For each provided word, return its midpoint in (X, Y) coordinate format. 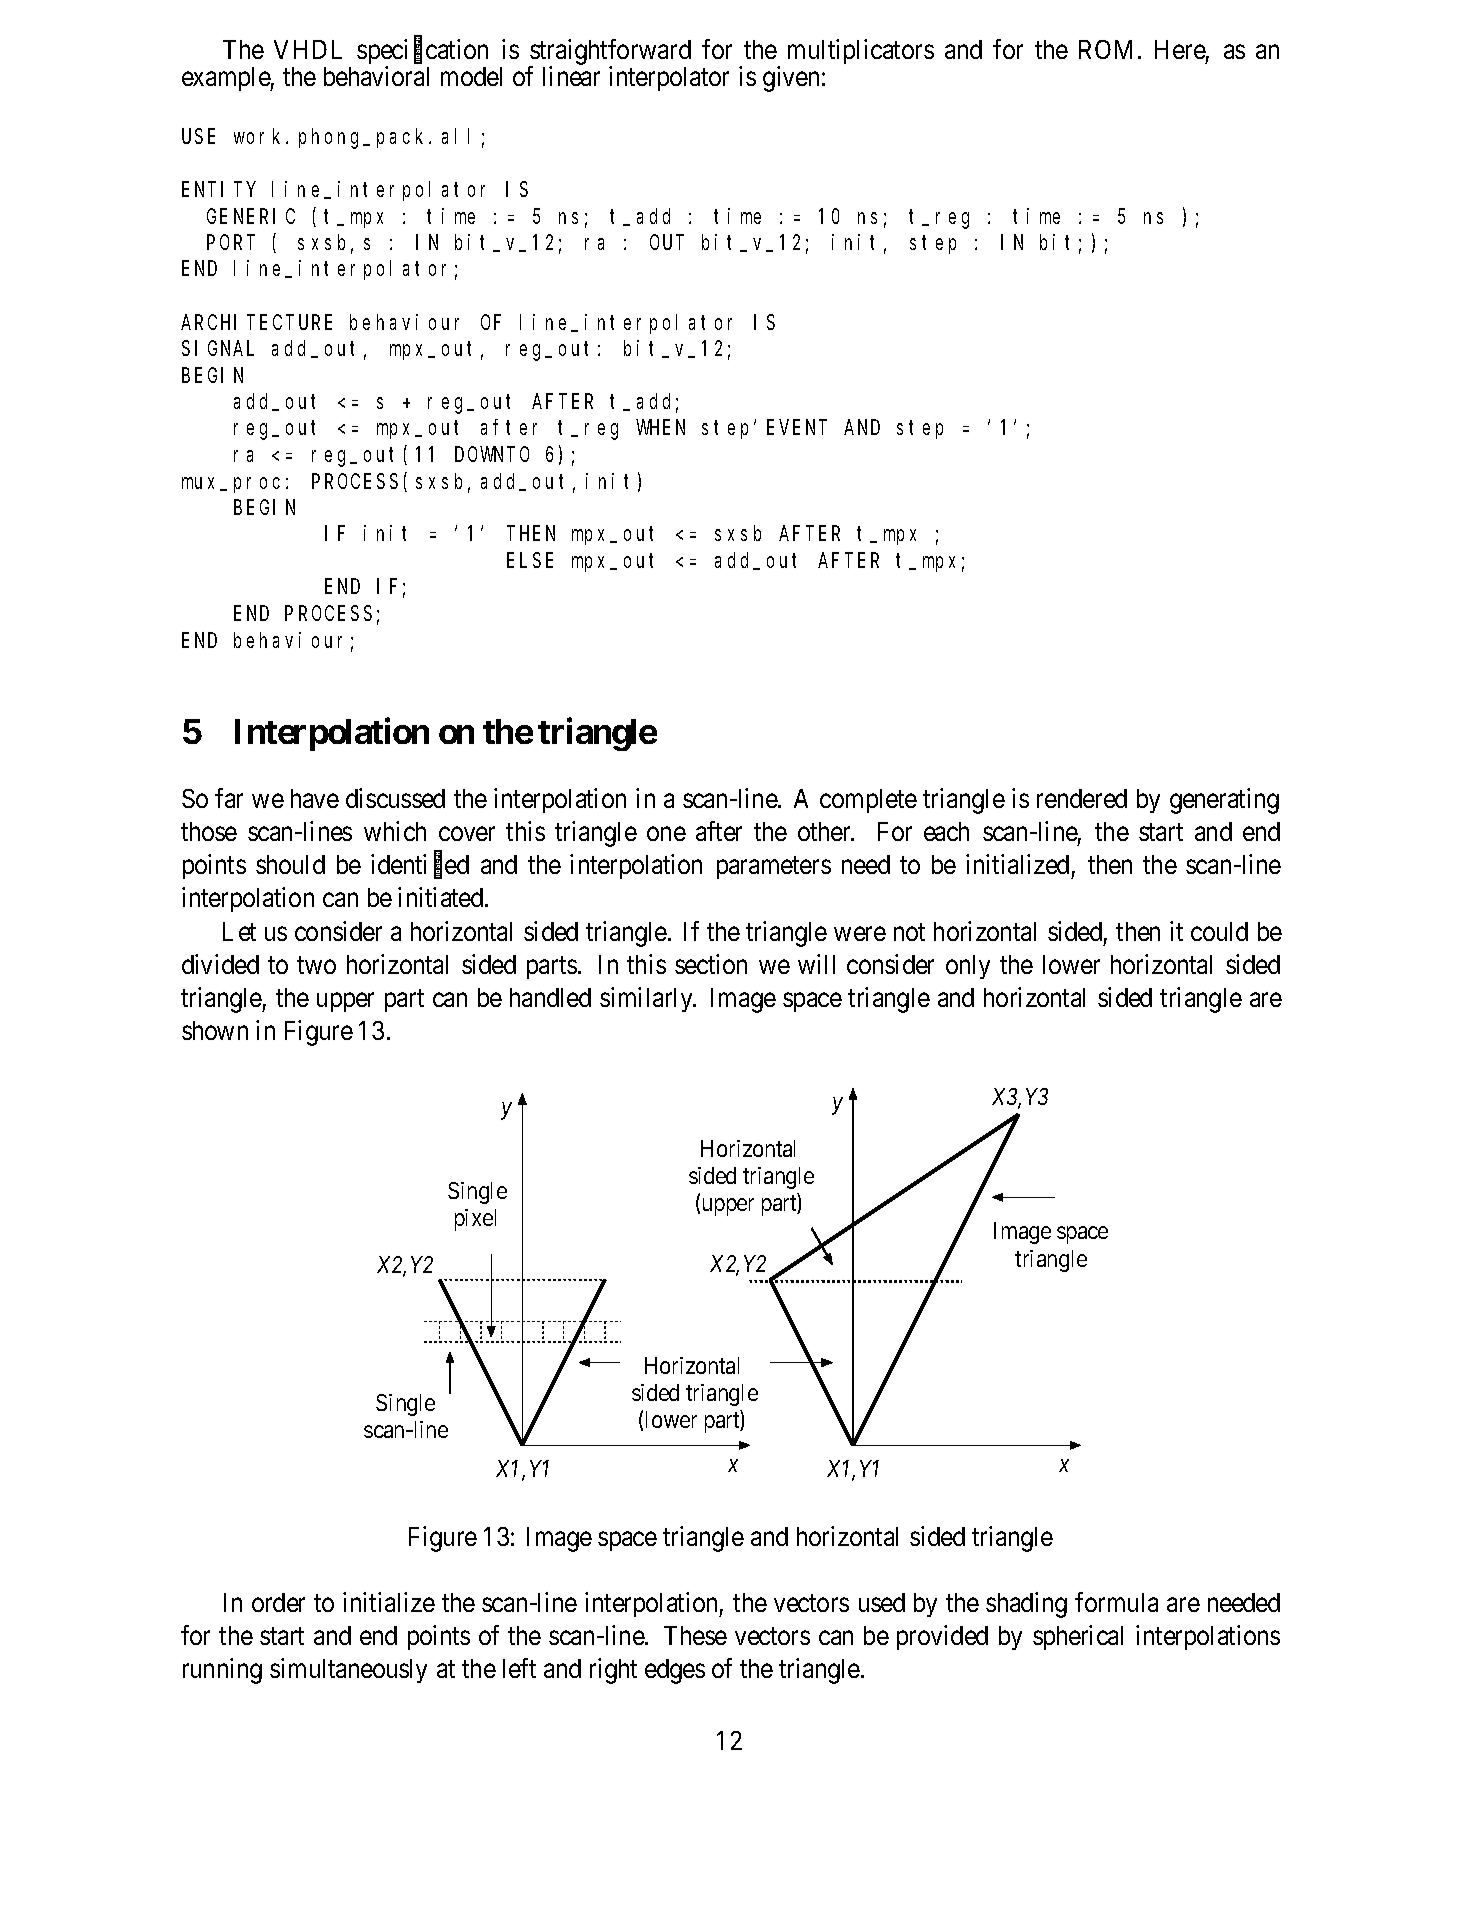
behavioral (376, 76)
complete (868, 801)
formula (1116, 1602)
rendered (1082, 798)
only (968, 967)
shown (215, 1030)
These (695, 1635)
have (315, 798)
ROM (1109, 49)
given (791, 79)
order (278, 1602)
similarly (647, 999)
